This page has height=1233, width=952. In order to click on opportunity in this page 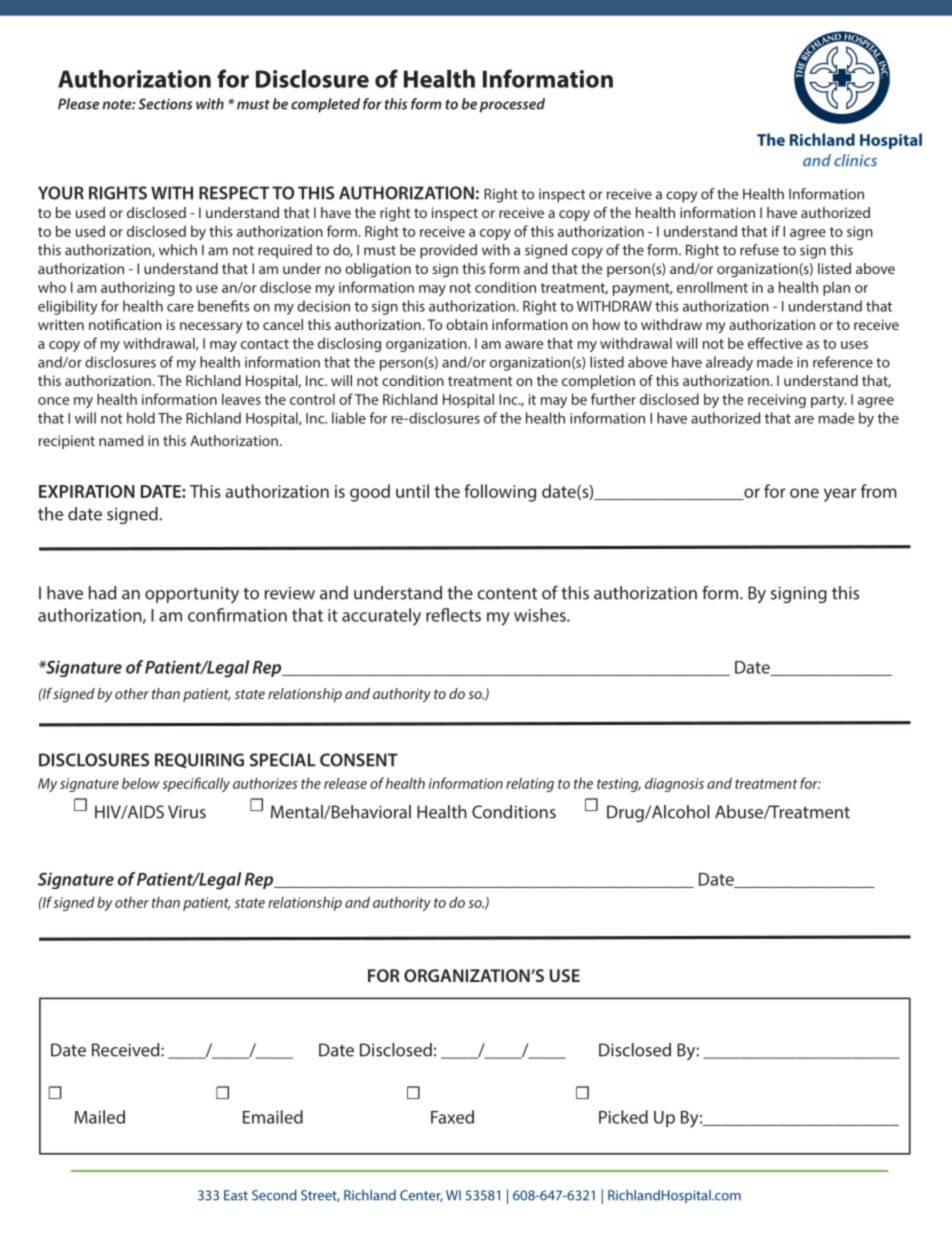, I will do `click(192, 595)`.
